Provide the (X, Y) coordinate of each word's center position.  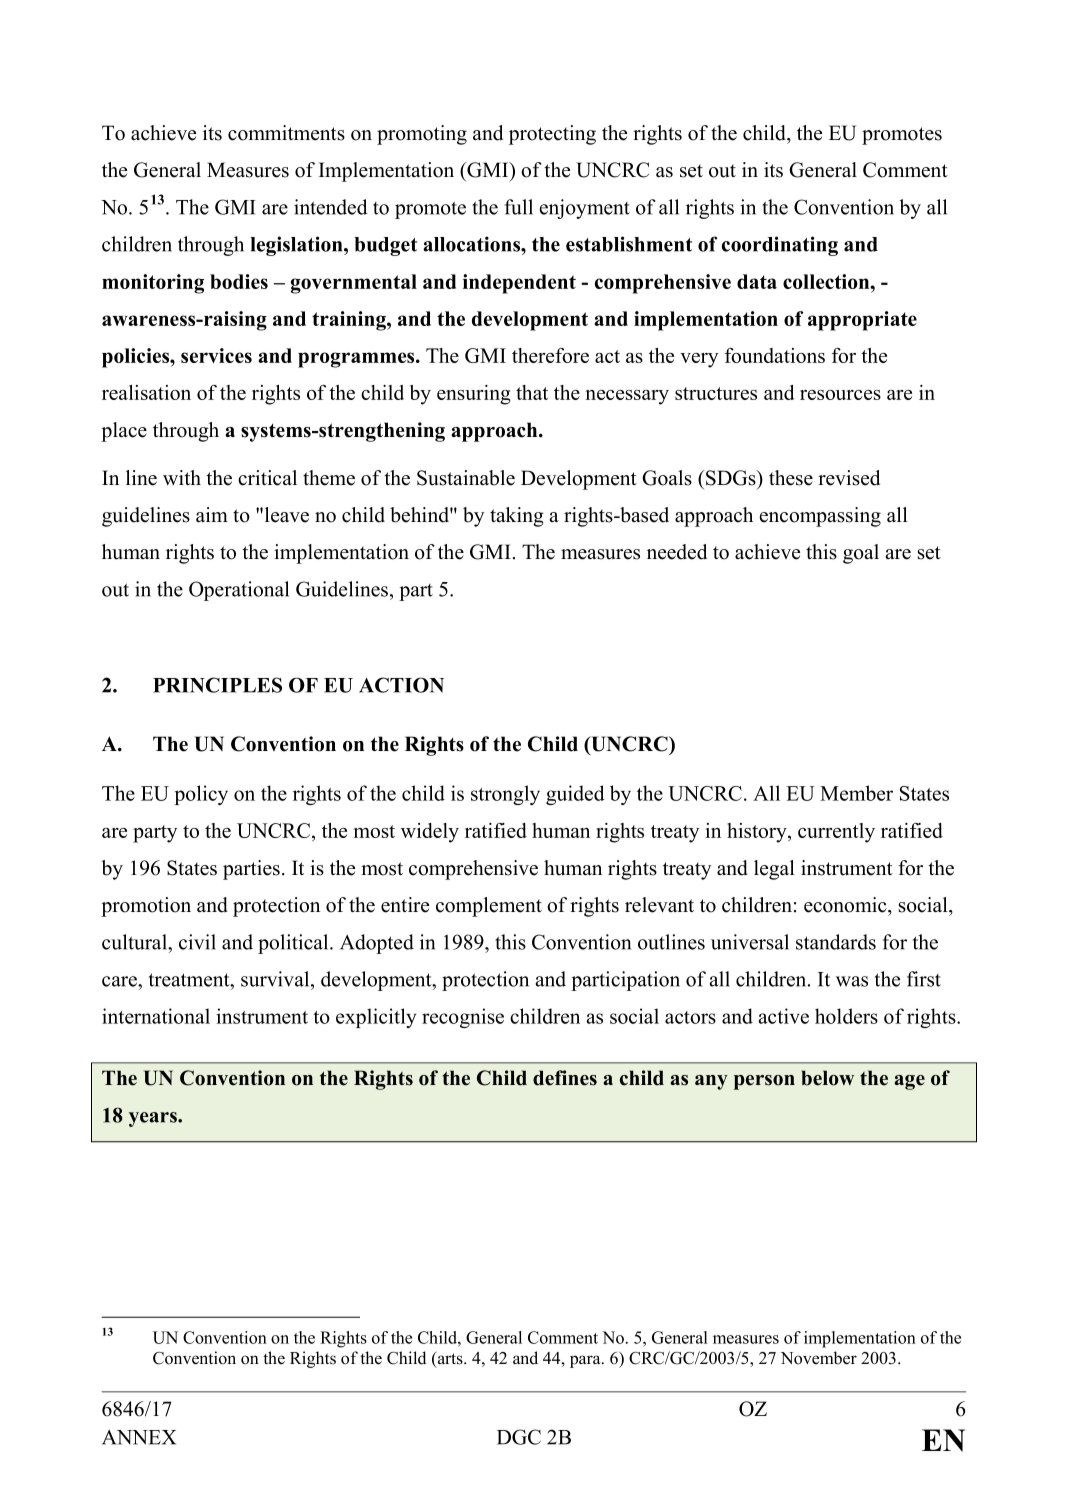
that (532, 392)
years (154, 1119)
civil (197, 942)
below (828, 1078)
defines (565, 1078)
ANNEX (139, 1437)
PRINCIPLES (217, 685)
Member (856, 793)
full (519, 207)
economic (846, 905)
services (216, 355)
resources (840, 395)
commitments (286, 133)
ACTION (401, 685)
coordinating (780, 246)
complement (489, 907)
